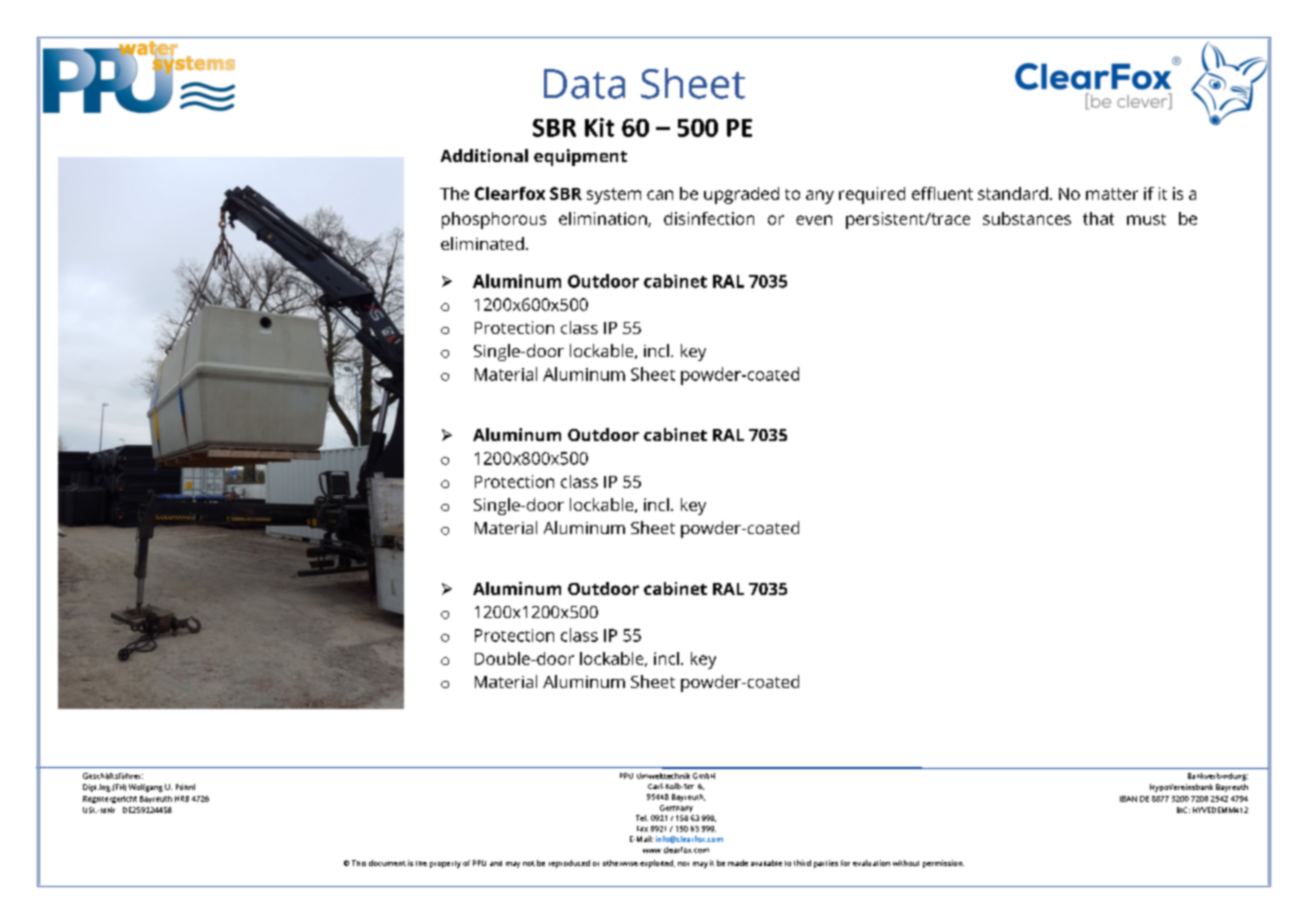 The width and height of the document is (1308, 924). Describe the element at coordinates (494, 220) in the document. I see `phosphorous` at that location.
